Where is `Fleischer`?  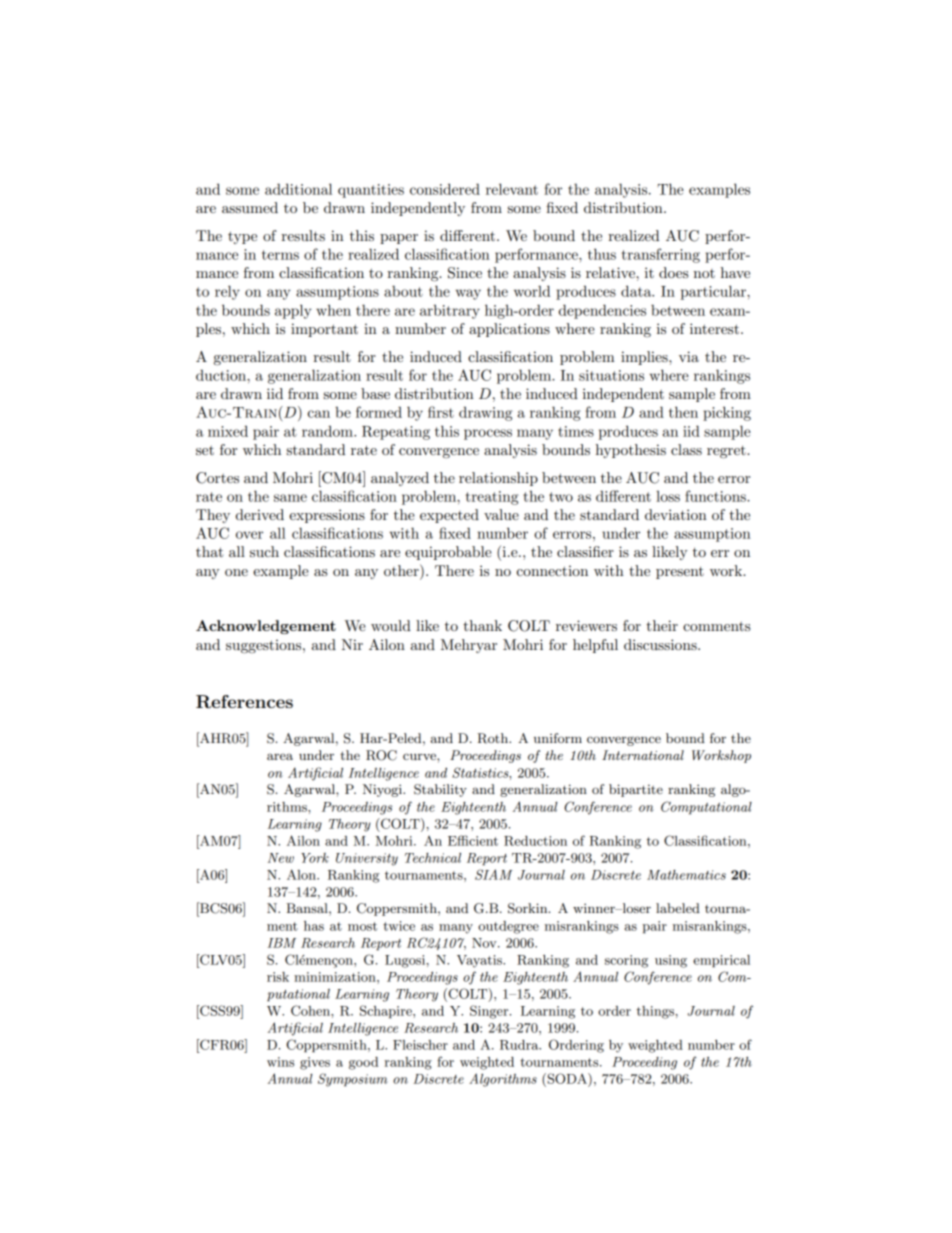 Fleischer is located at coordinates (420, 1045).
